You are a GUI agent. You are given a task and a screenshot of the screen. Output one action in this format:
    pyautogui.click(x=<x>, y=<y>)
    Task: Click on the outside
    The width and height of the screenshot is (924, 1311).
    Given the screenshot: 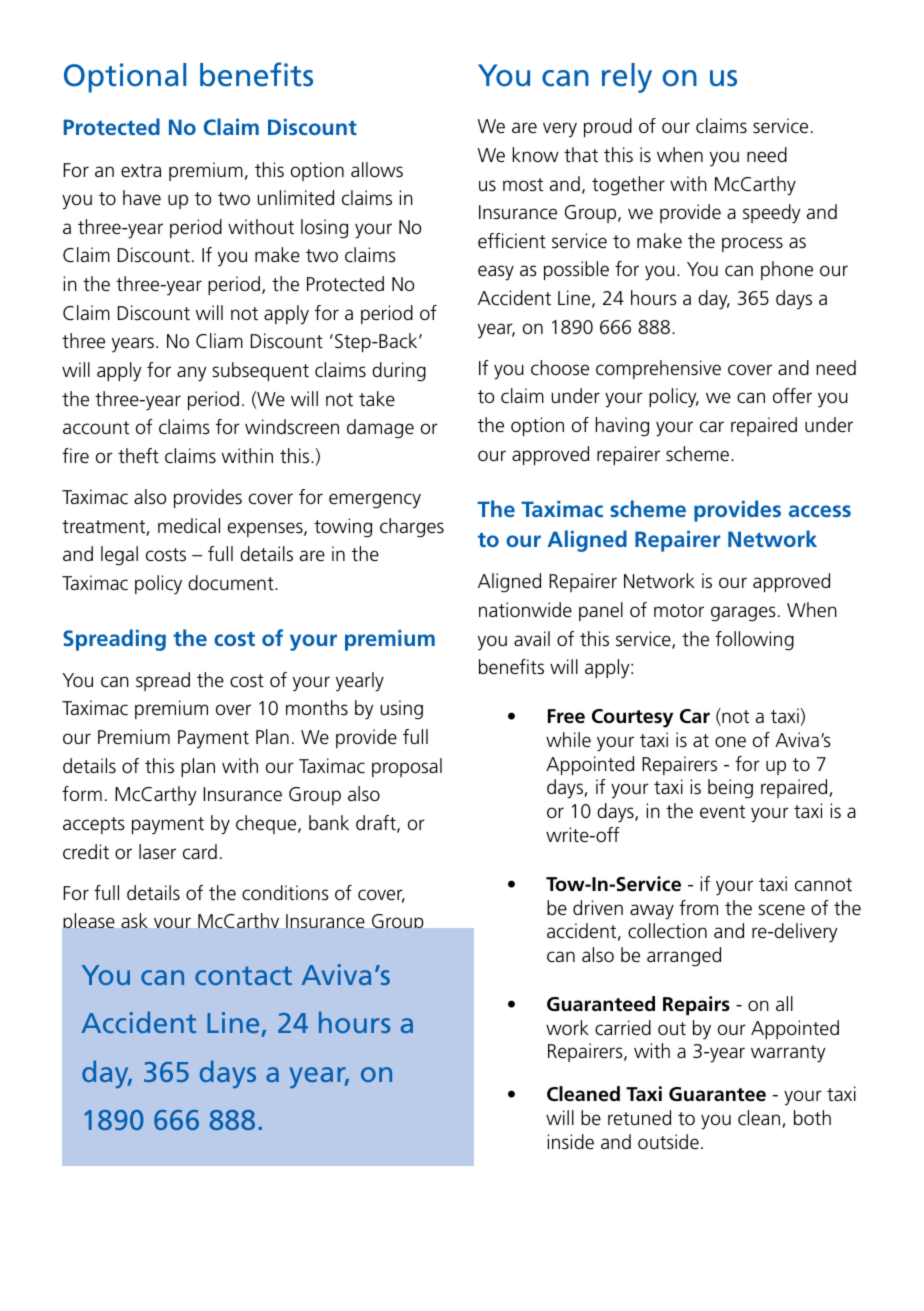 What is the action you would take?
    pyautogui.click(x=668, y=1142)
